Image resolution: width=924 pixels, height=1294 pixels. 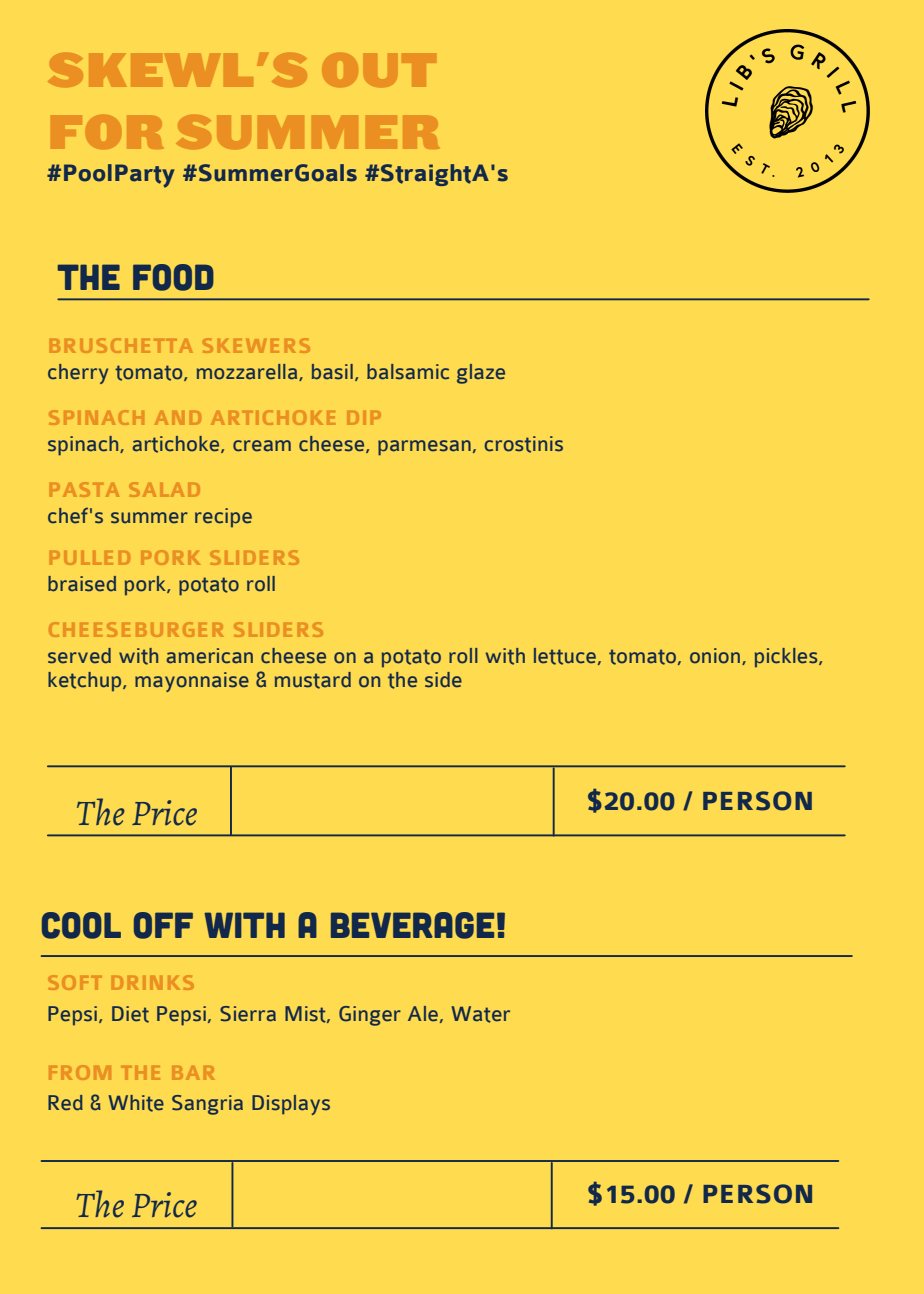 What do you see at coordinates (424, 448) in the page?
I see `parmesan` at bounding box center [424, 448].
